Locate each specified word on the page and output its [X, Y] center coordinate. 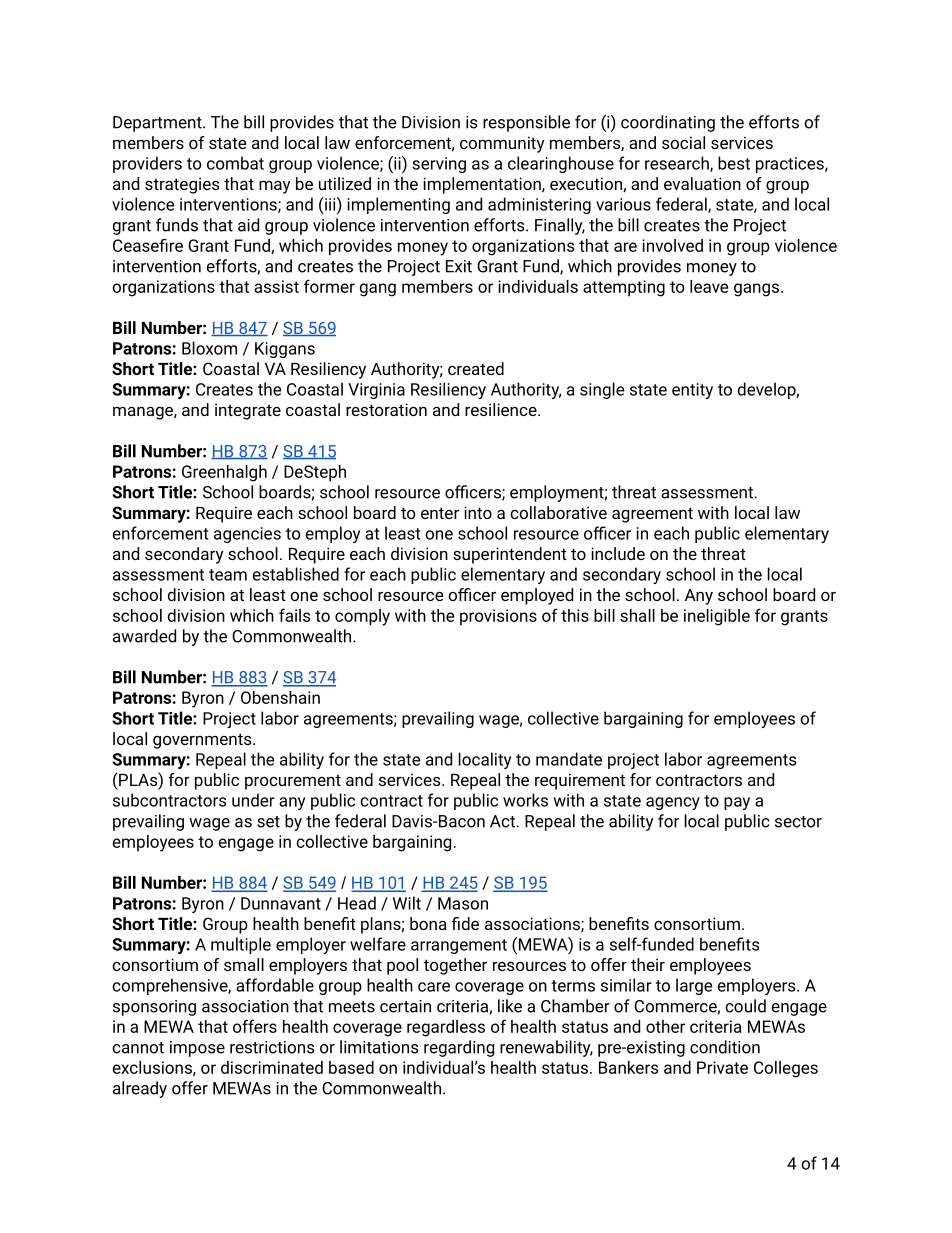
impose [197, 1049]
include [618, 553]
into [478, 512]
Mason [463, 903]
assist [276, 286]
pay [737, 803]
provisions [498, 617]
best [734, 163]
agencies [247, 535]
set [268, 822]
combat [235, 163]
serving [439, 165]
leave [709, 286]
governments [203, 741]
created [476, 368]
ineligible [717, 617]
